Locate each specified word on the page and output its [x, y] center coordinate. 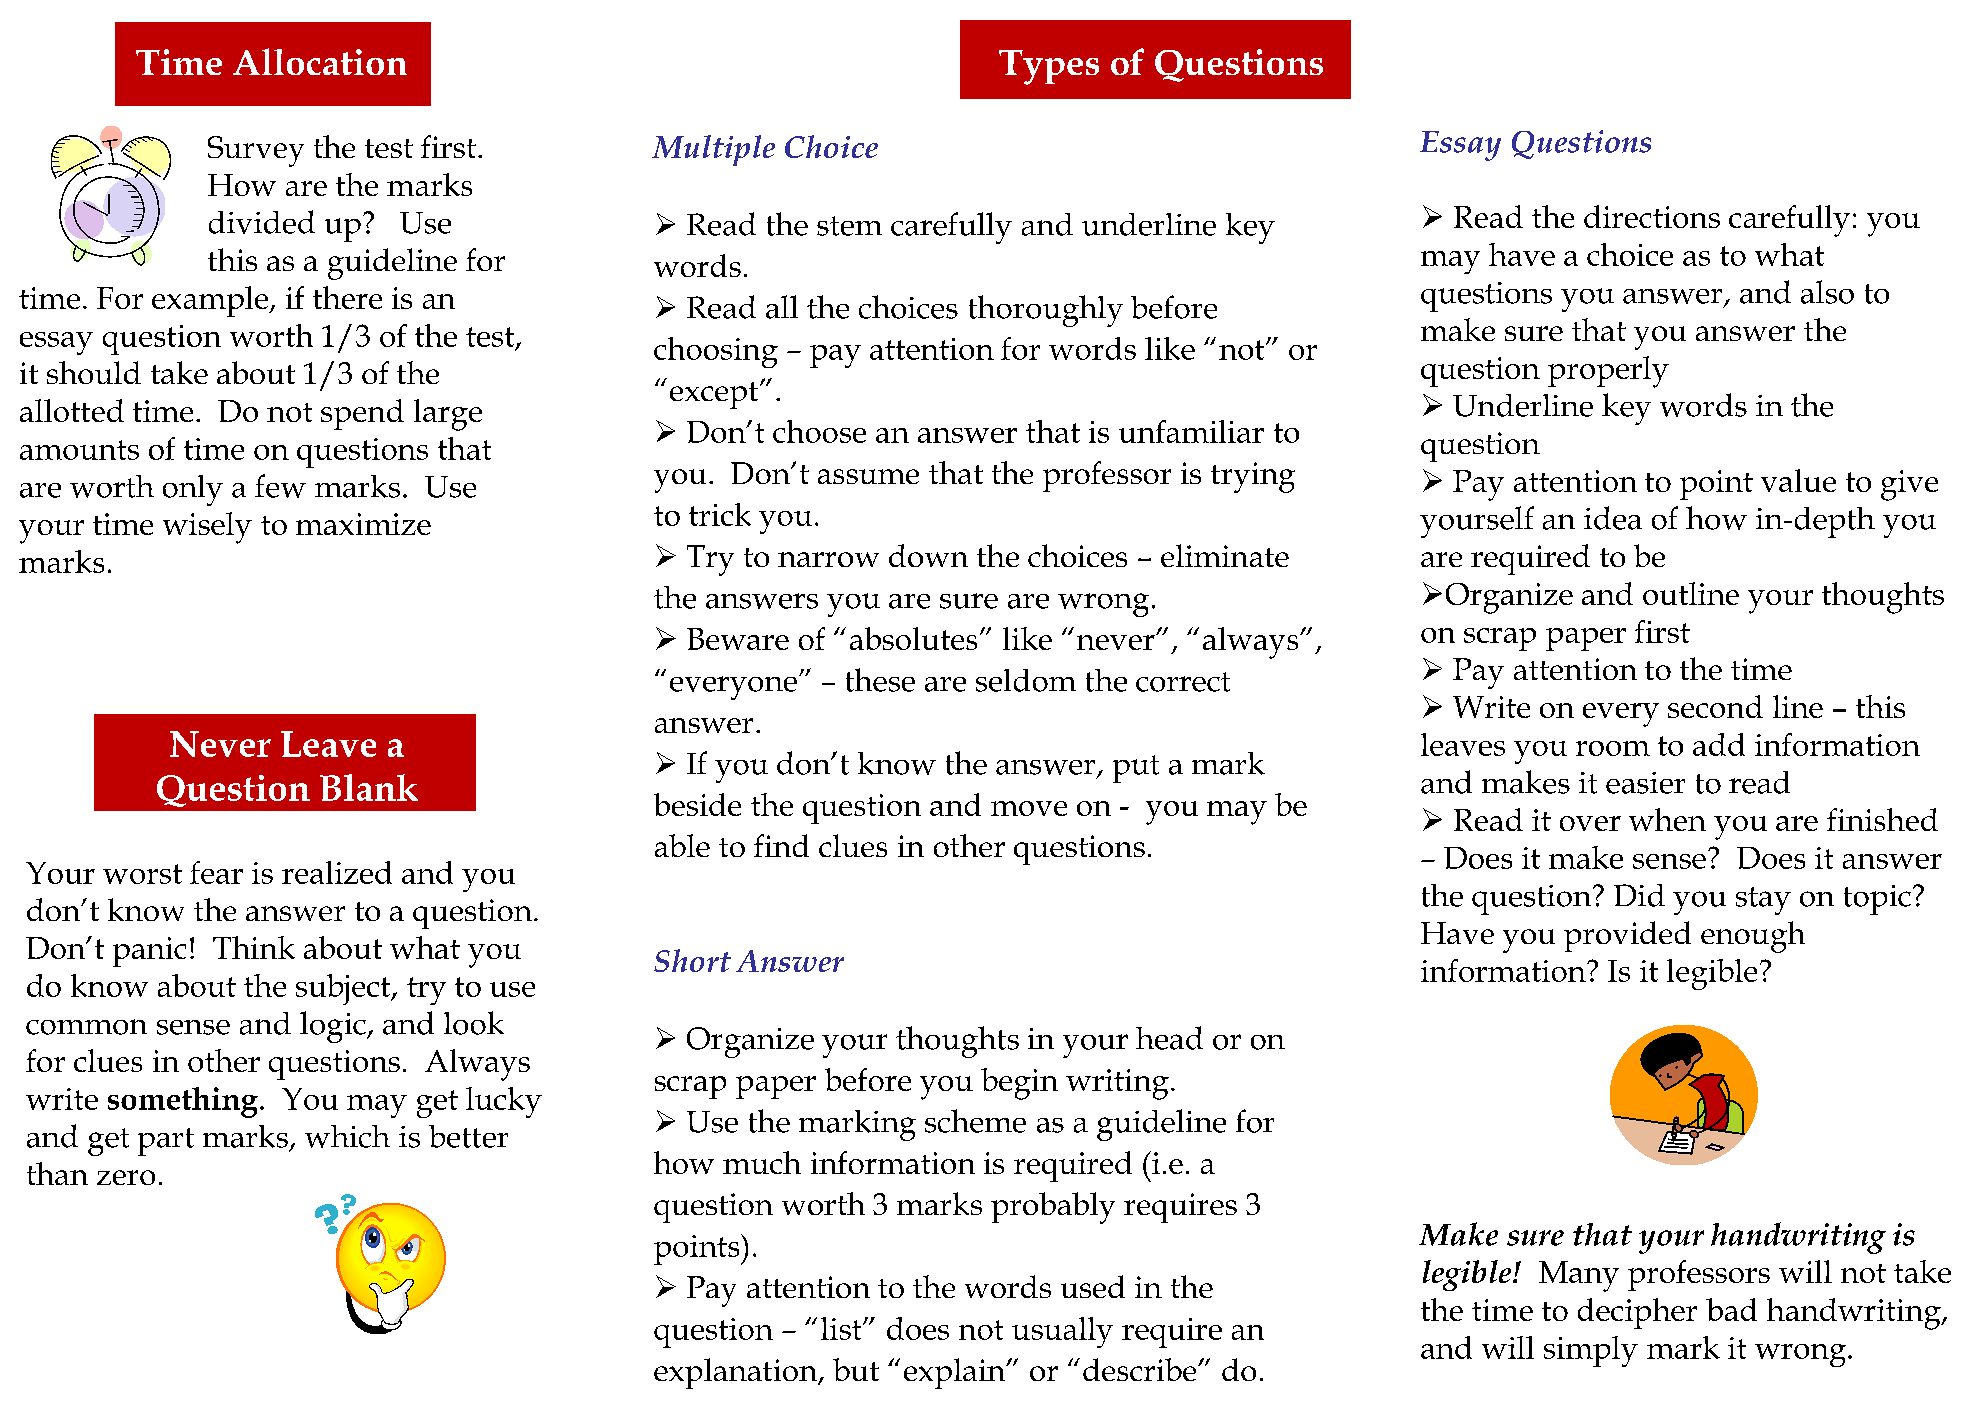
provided [1627, 936]
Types [1049, 67]
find [781, 845]
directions [1652, 216]
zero [126, 1177]
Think [254, 947]
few [280, 486]
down [928, 555]
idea [1613, 518]
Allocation [320, 61]
